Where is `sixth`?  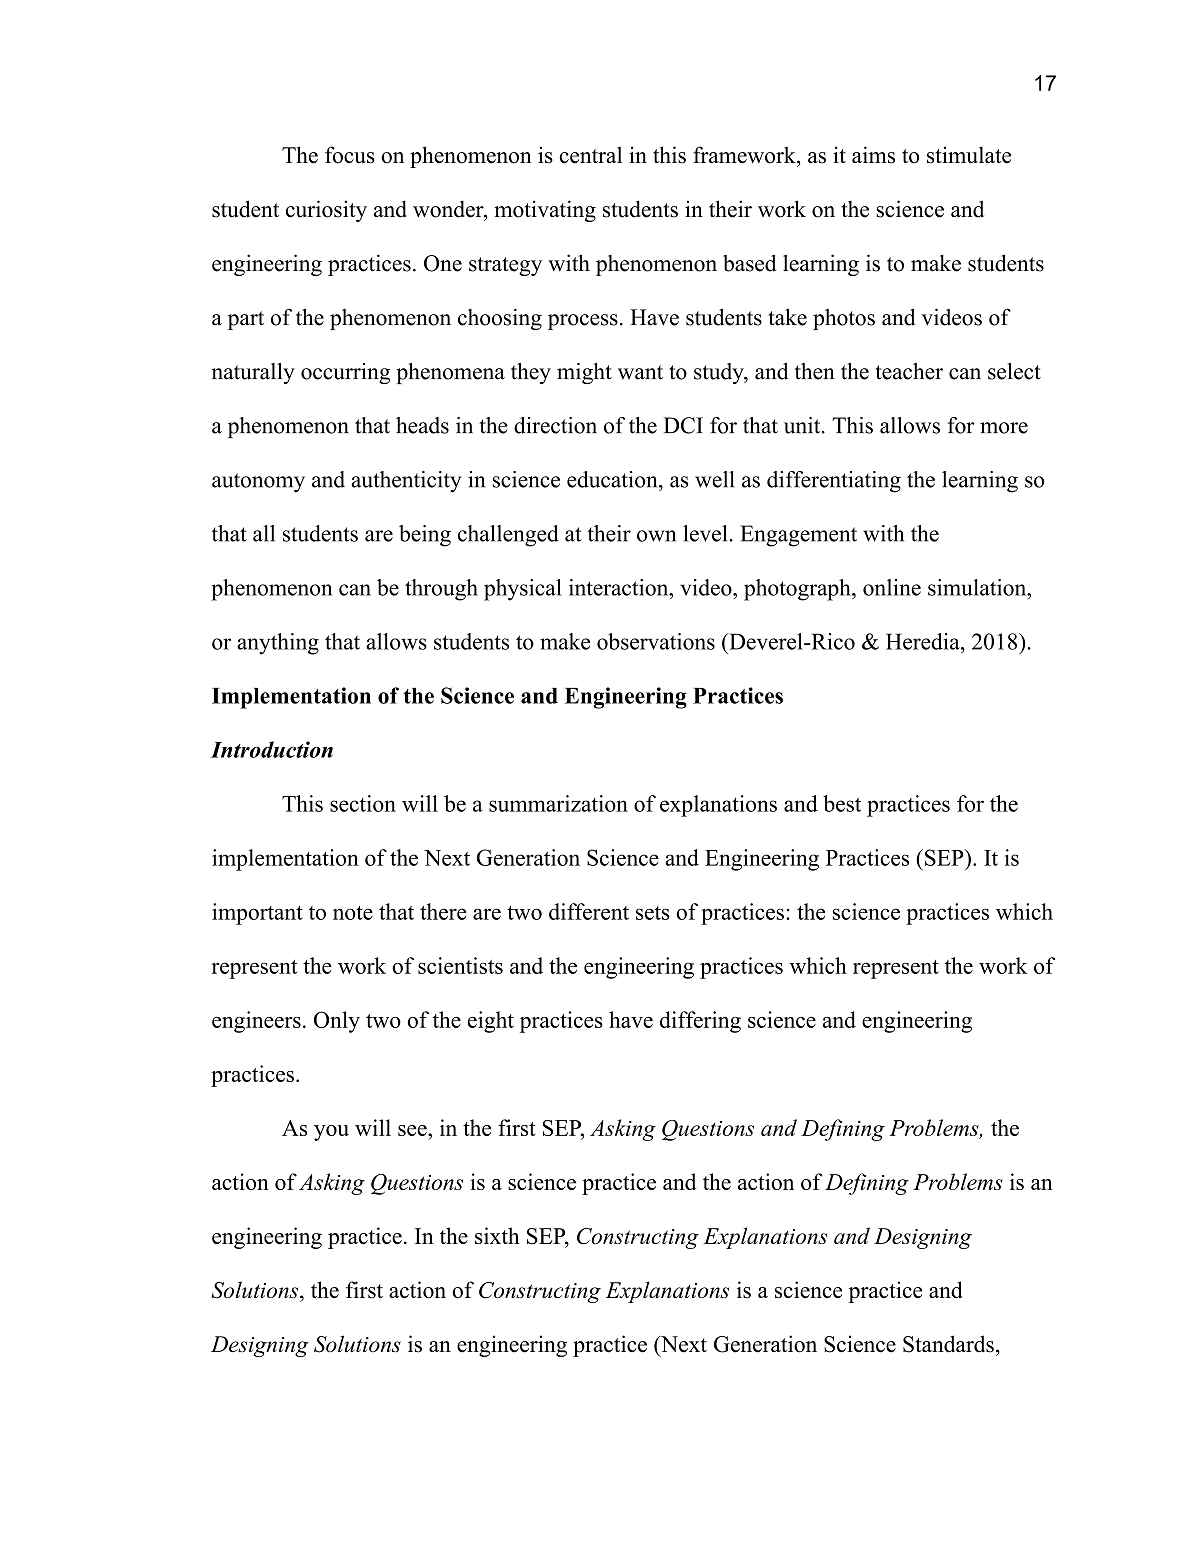
sixth is located at coordinates (497, 1235).
